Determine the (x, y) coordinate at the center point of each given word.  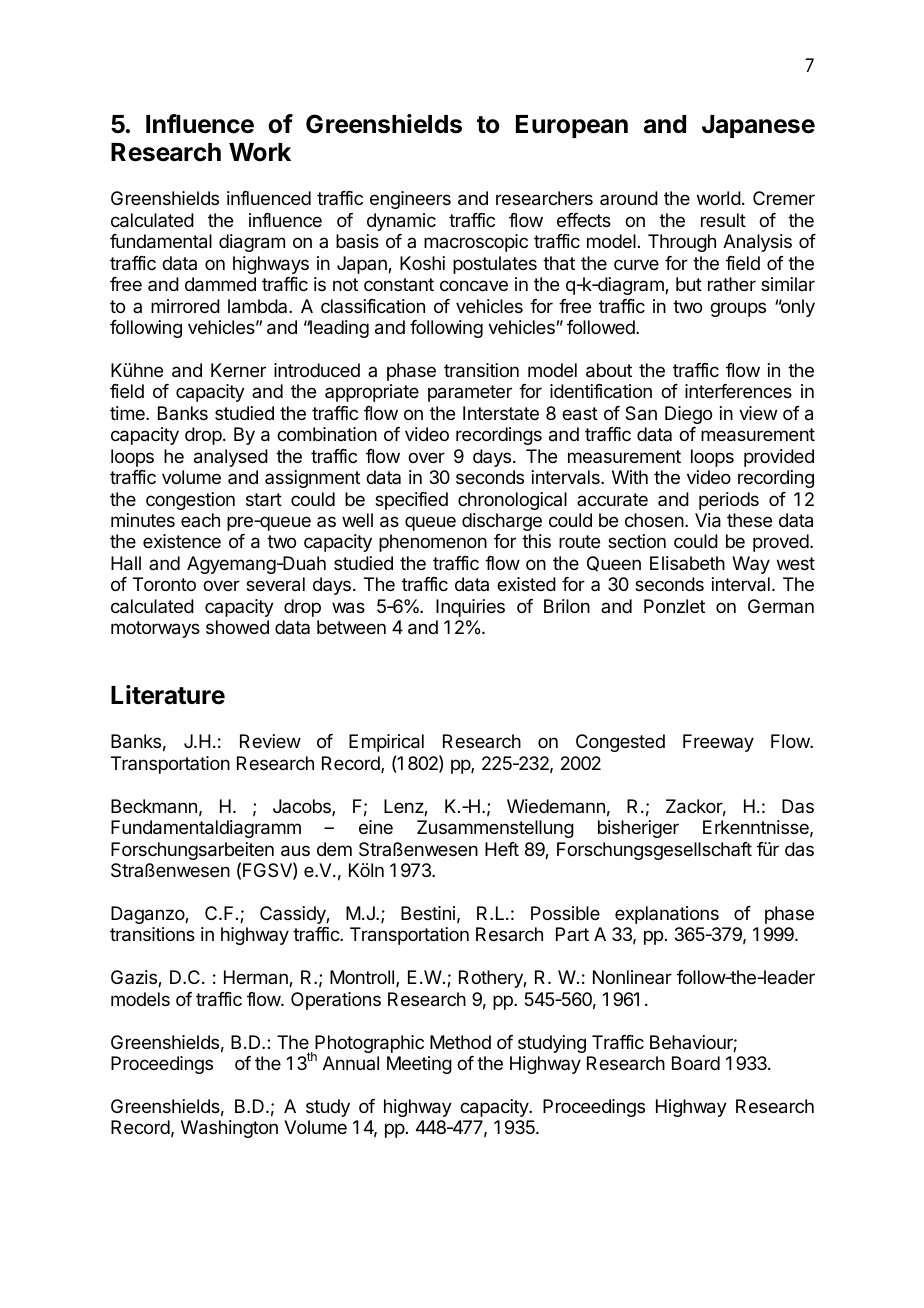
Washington (229, 1129)
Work (260, 152)
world (719, 198)
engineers (410, 200)
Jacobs (303, 807)
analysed (231, 458)
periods (729, 501)
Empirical (386, 743)
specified (411, 501)
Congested (620, 743)
